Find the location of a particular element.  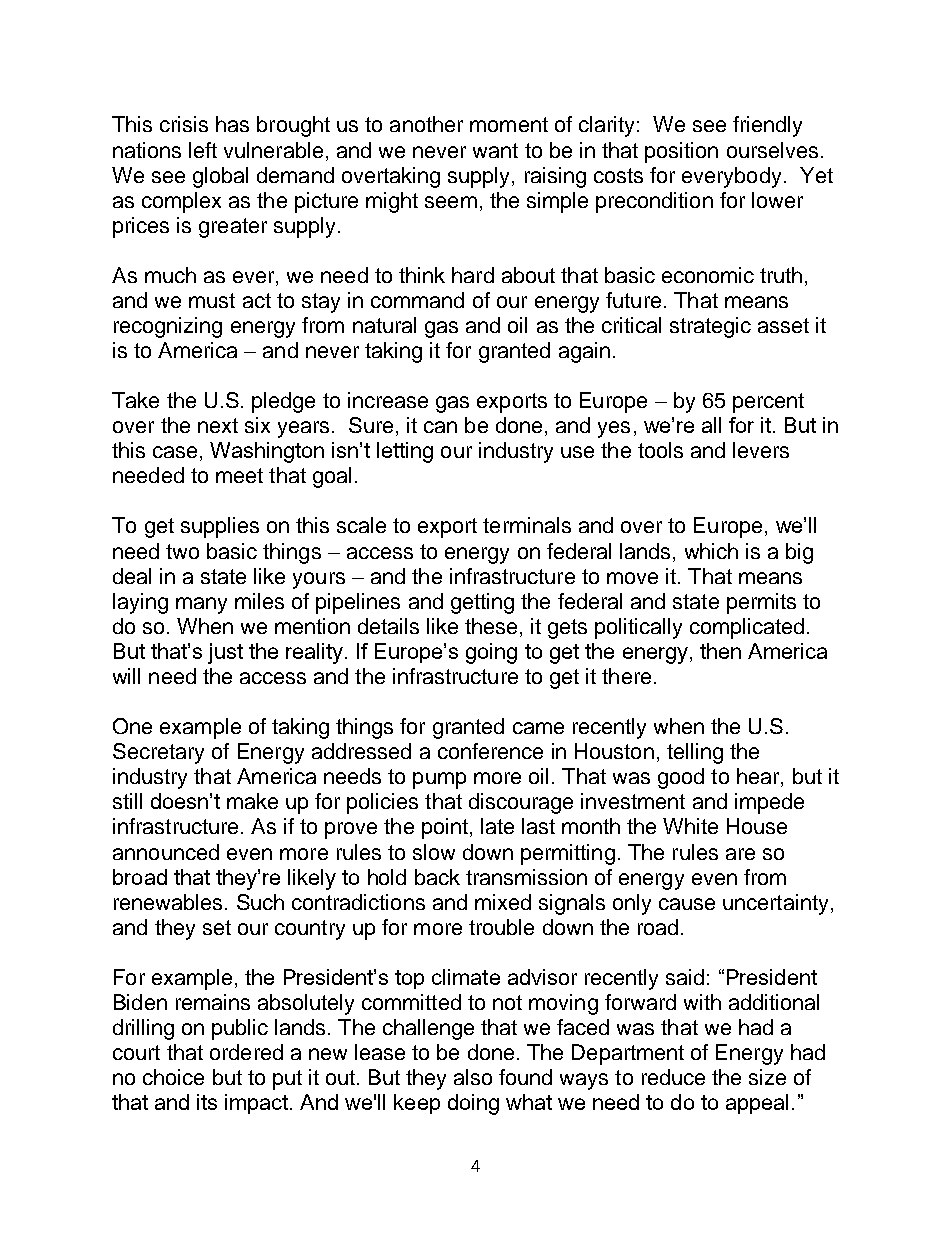

left is located at coordinates (203, 150).
